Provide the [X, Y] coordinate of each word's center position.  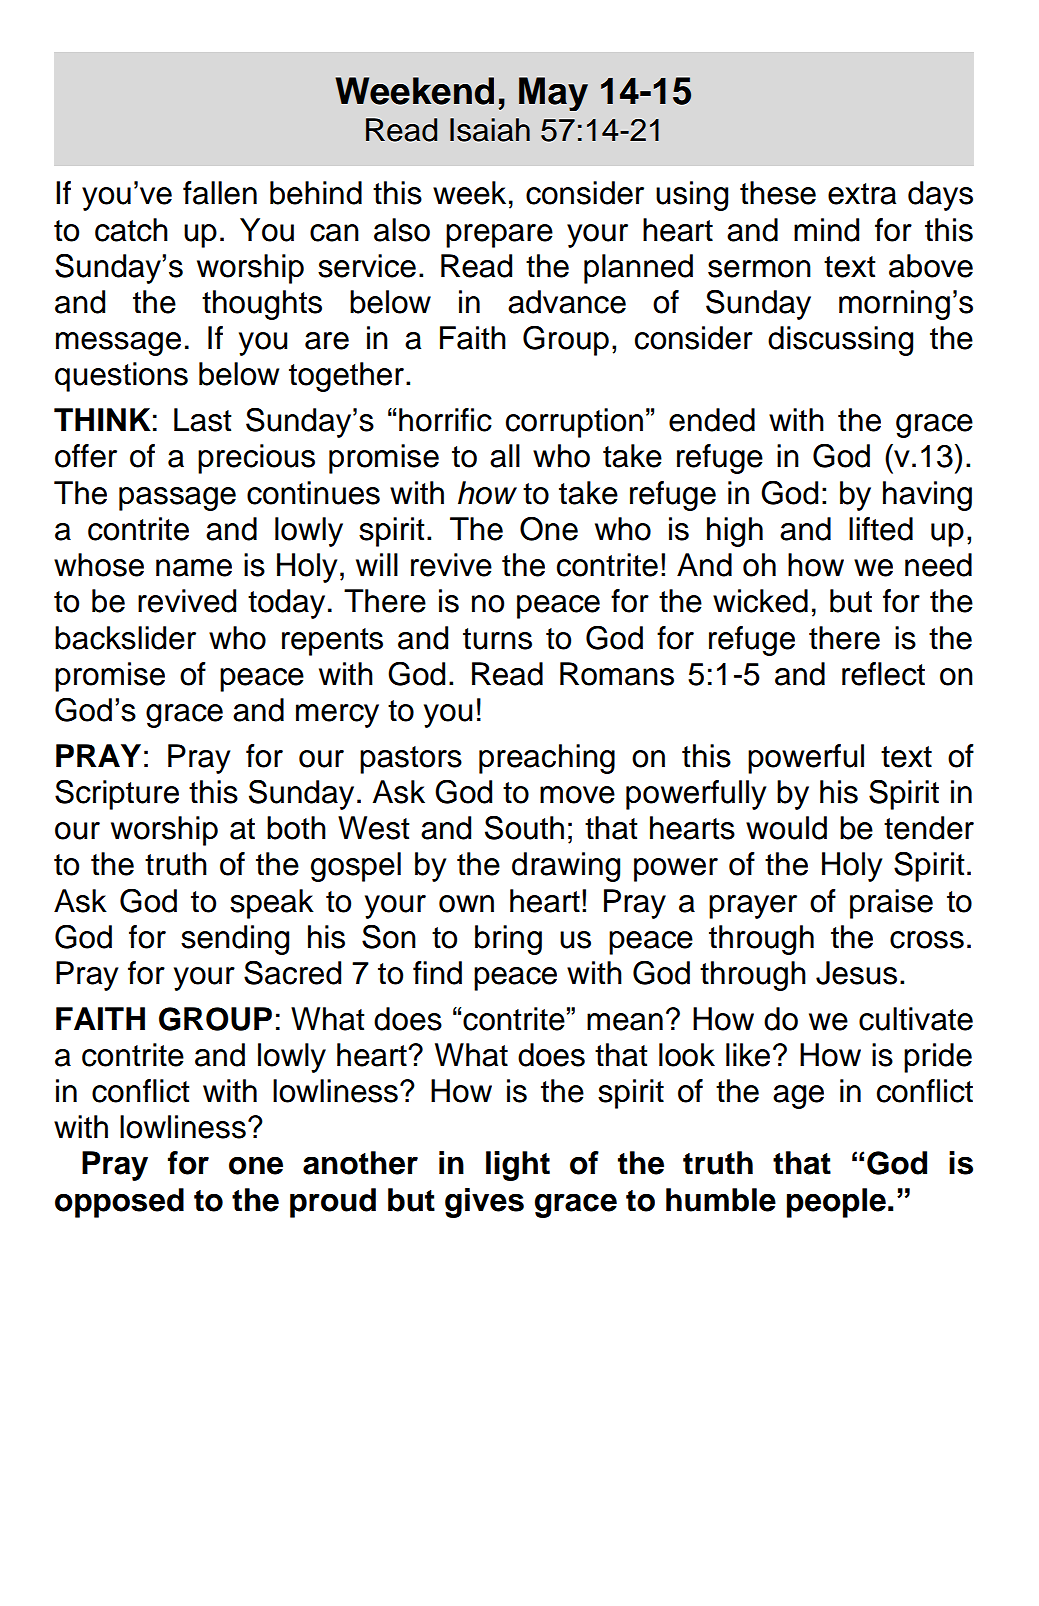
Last [203, 420]
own [466, 904]
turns [497, 639]
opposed [119, 1203]
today [286, 604]
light [518, 1166]
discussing [840, 341]
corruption [574, 423]
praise [891, 904]
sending [235, 940]
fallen [220, 193]
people [836, 1203]
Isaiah [490, 130]
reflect [883, 674]
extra [862, 194]
